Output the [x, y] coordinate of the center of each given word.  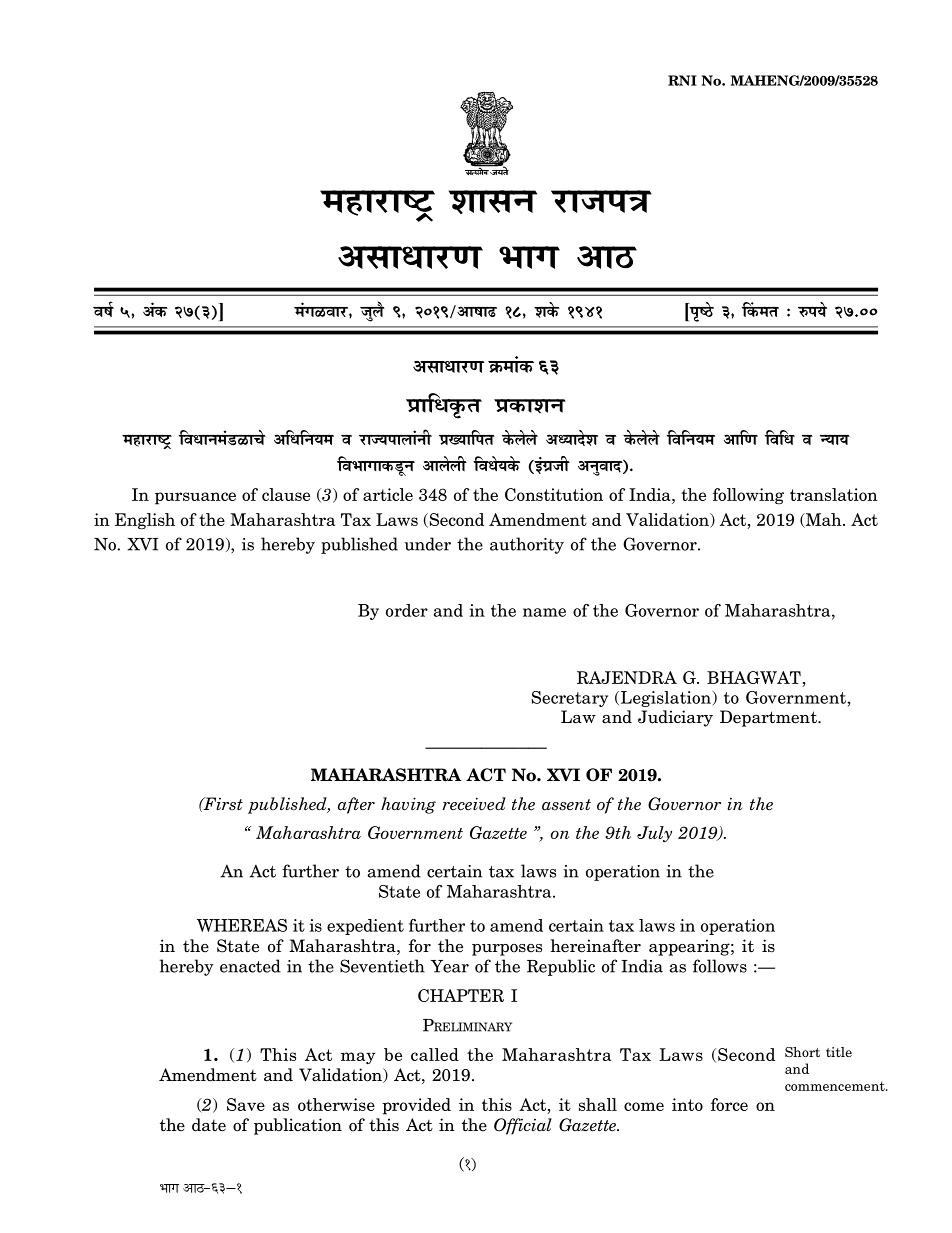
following [748, 496]
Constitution [554, 494]
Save [246, 1104]
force [729, 1104]
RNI [682, 80]
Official [523, 1126]
